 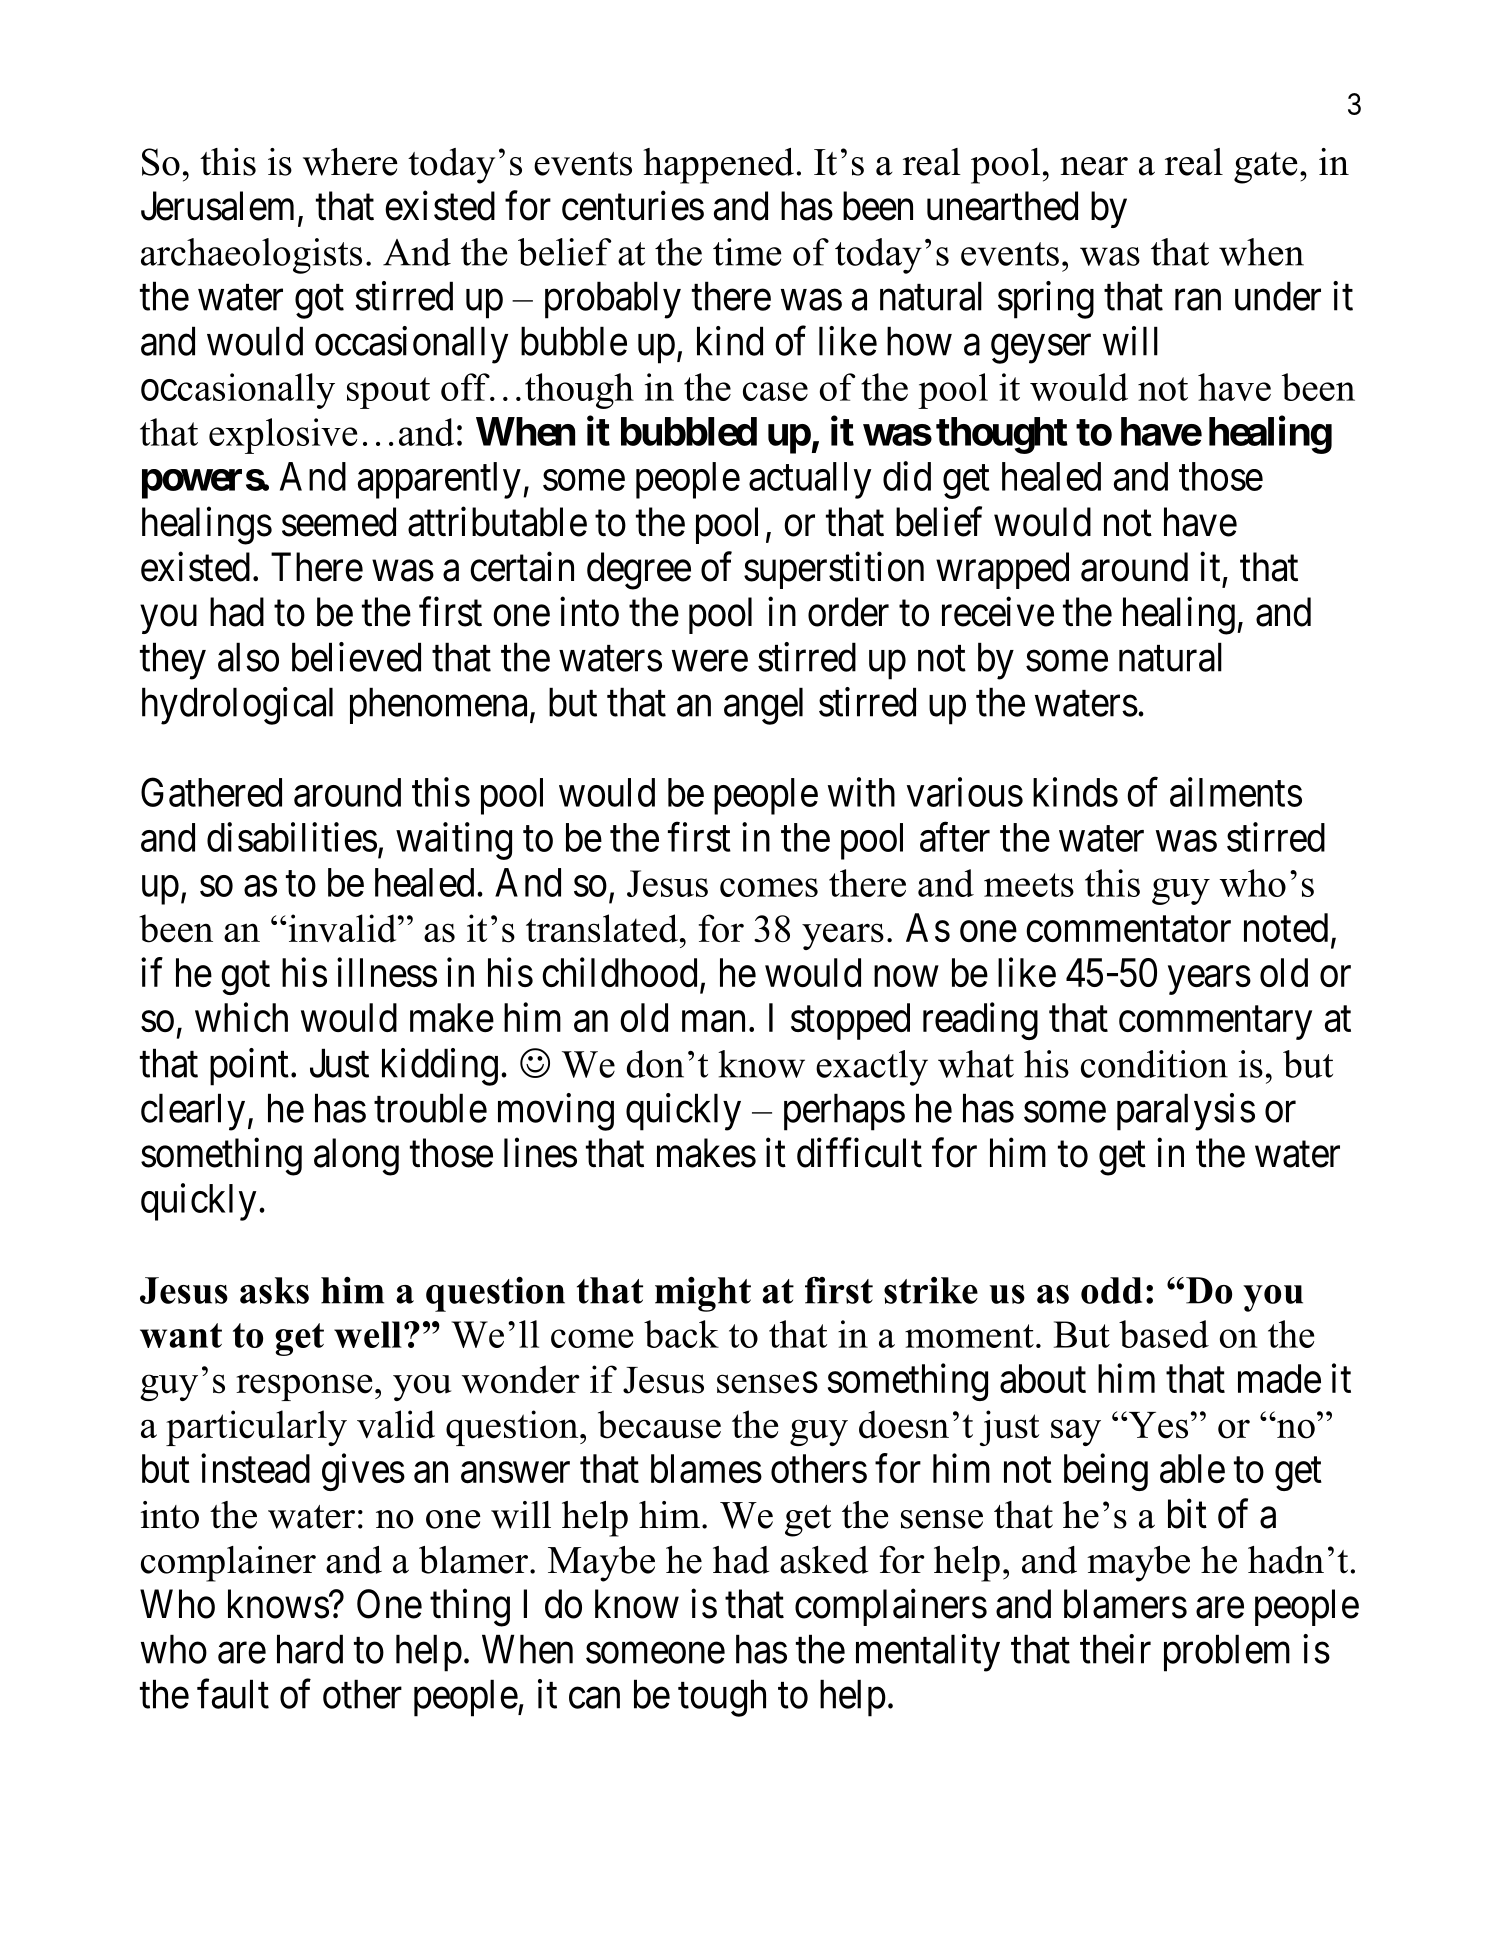 What do you see at coordinates (722, 1698) in the document?
I see `tough` at bounding box center [722, 1698].
